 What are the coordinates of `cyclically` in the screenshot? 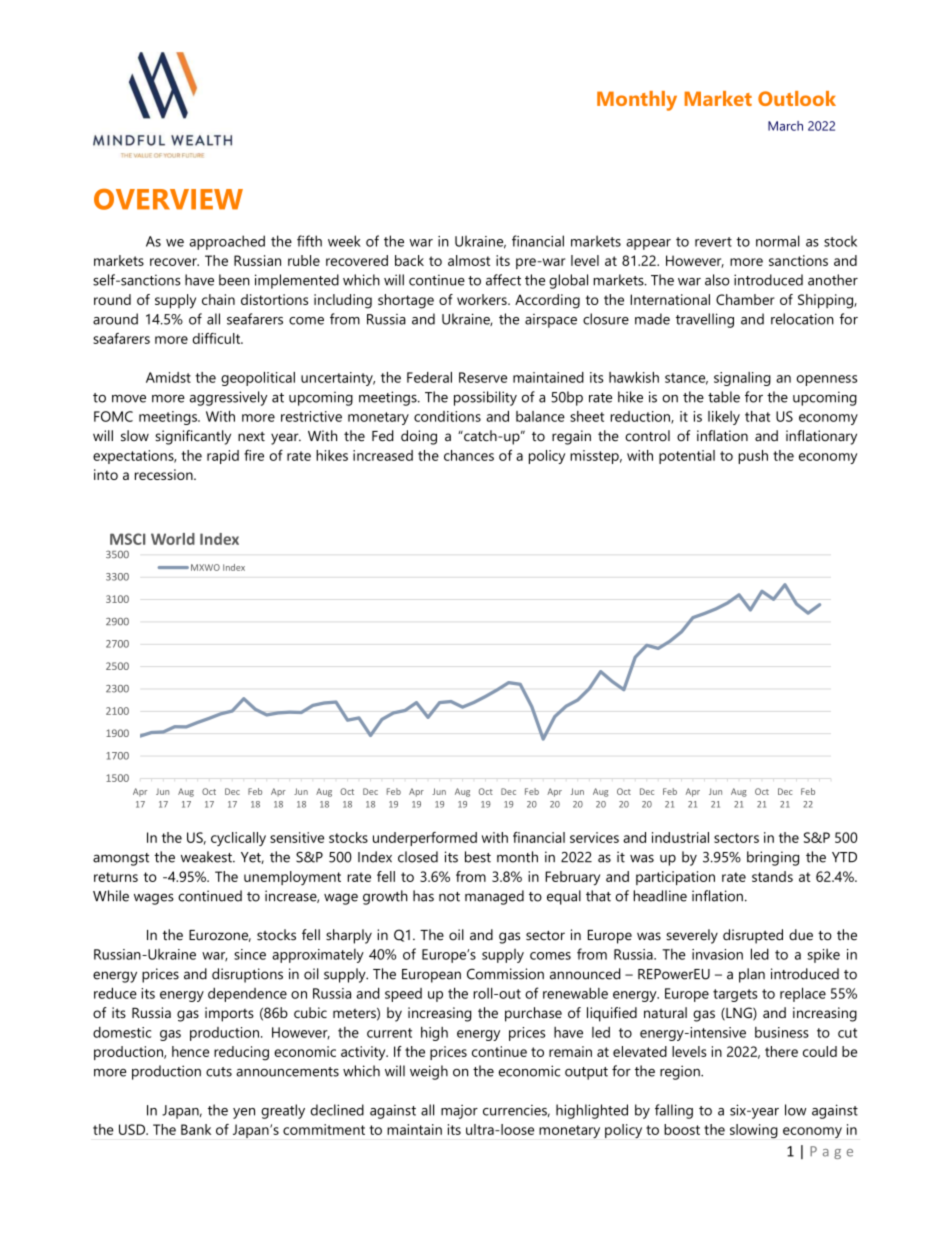 It's located at (238, 839).
